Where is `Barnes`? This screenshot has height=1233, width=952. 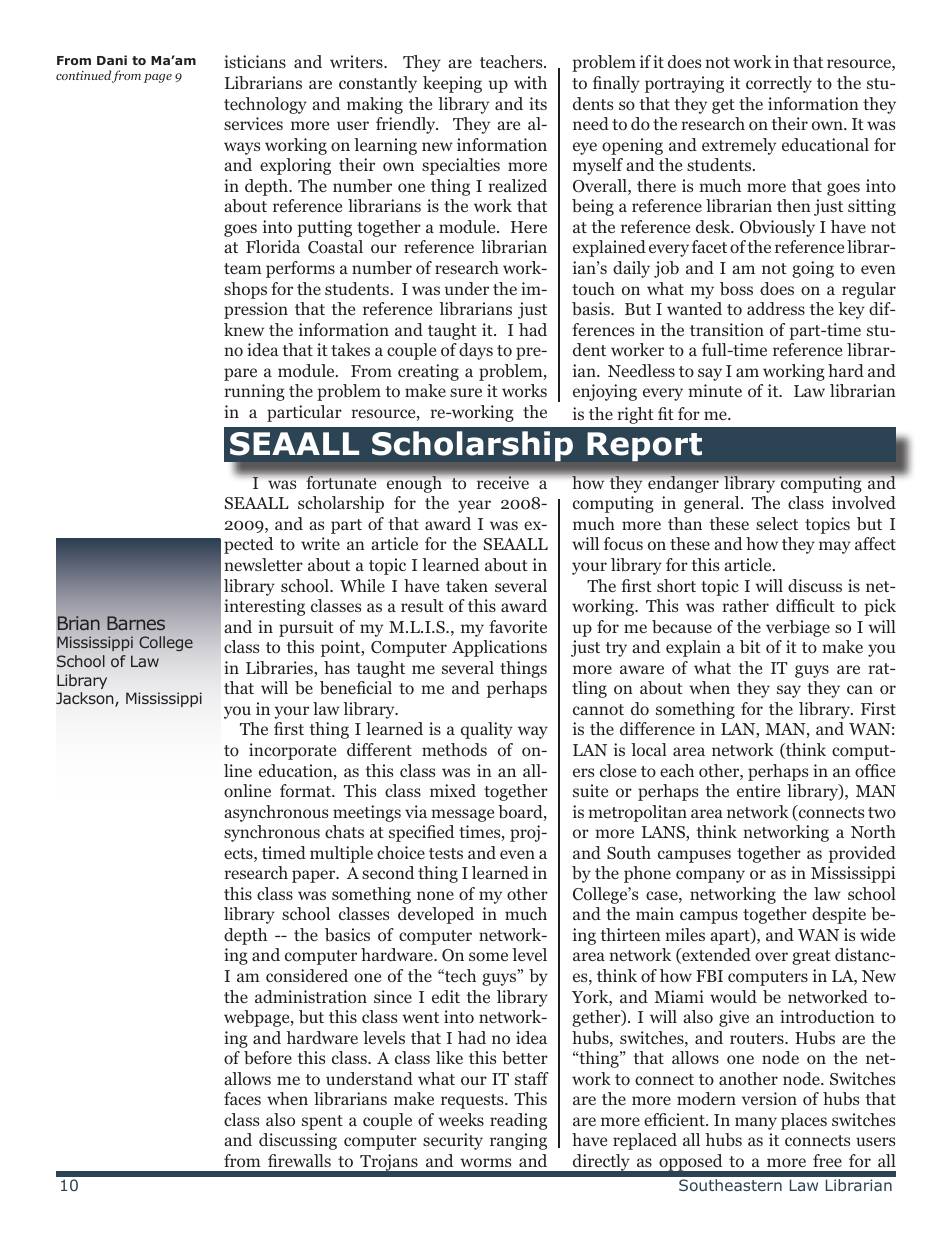 Barnes is located at coordinates (136, 623).
